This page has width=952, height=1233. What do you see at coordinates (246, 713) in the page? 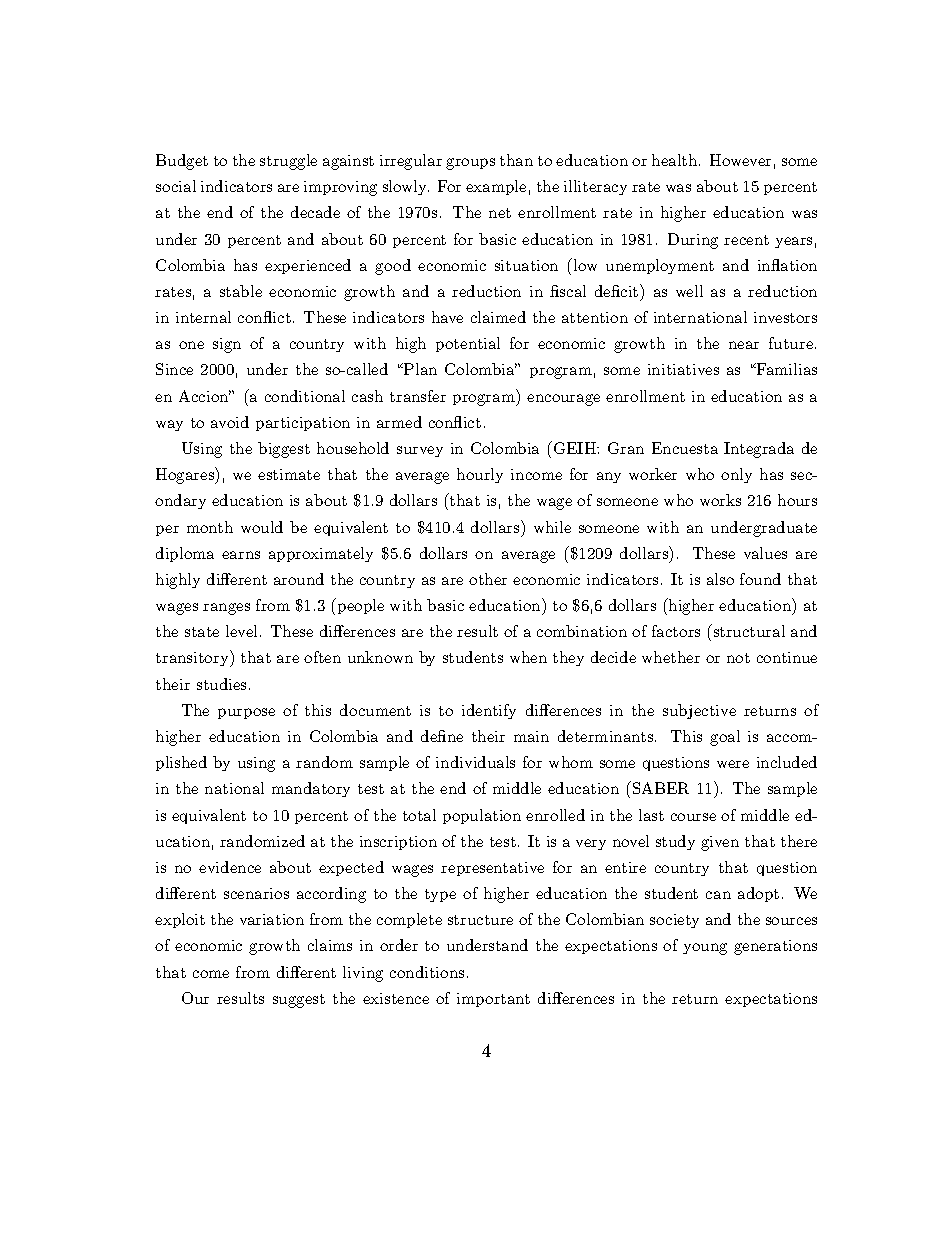
I see `purpose` at bounding box center [246, 713].
